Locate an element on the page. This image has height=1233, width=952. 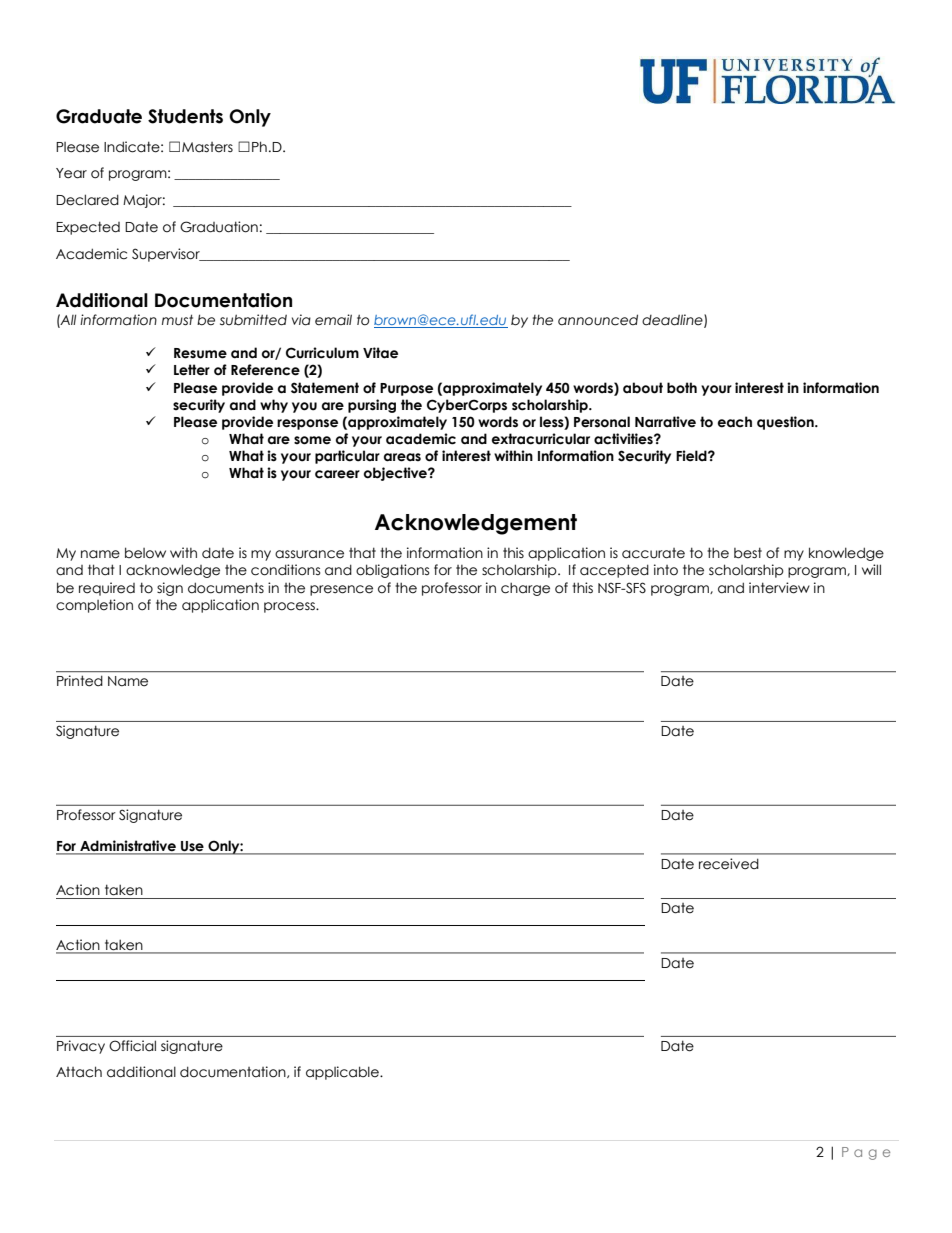
interview is located at coordinates (779, 588).
